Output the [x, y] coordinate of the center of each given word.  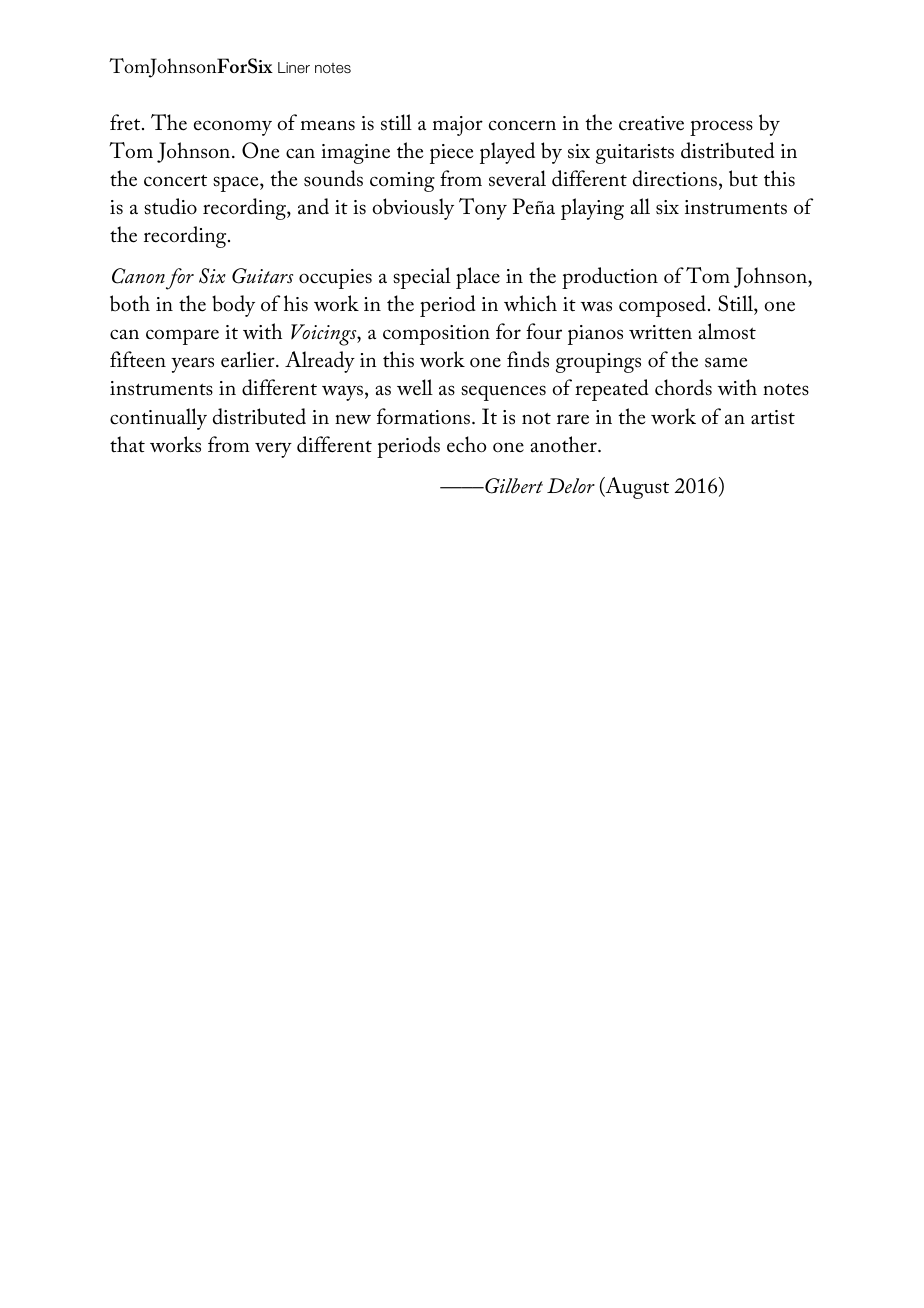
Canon [138, 276]
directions [675, 178]
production [610, 278]
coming [402, 182]
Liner [294, 67]
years [192, 365]
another [564, 444]
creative [651, 123]
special [422, 278]
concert [175, 181]
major [458, 126]
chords [683, 387]
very [273, 450]
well [415, 387]
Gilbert [513, 486]
